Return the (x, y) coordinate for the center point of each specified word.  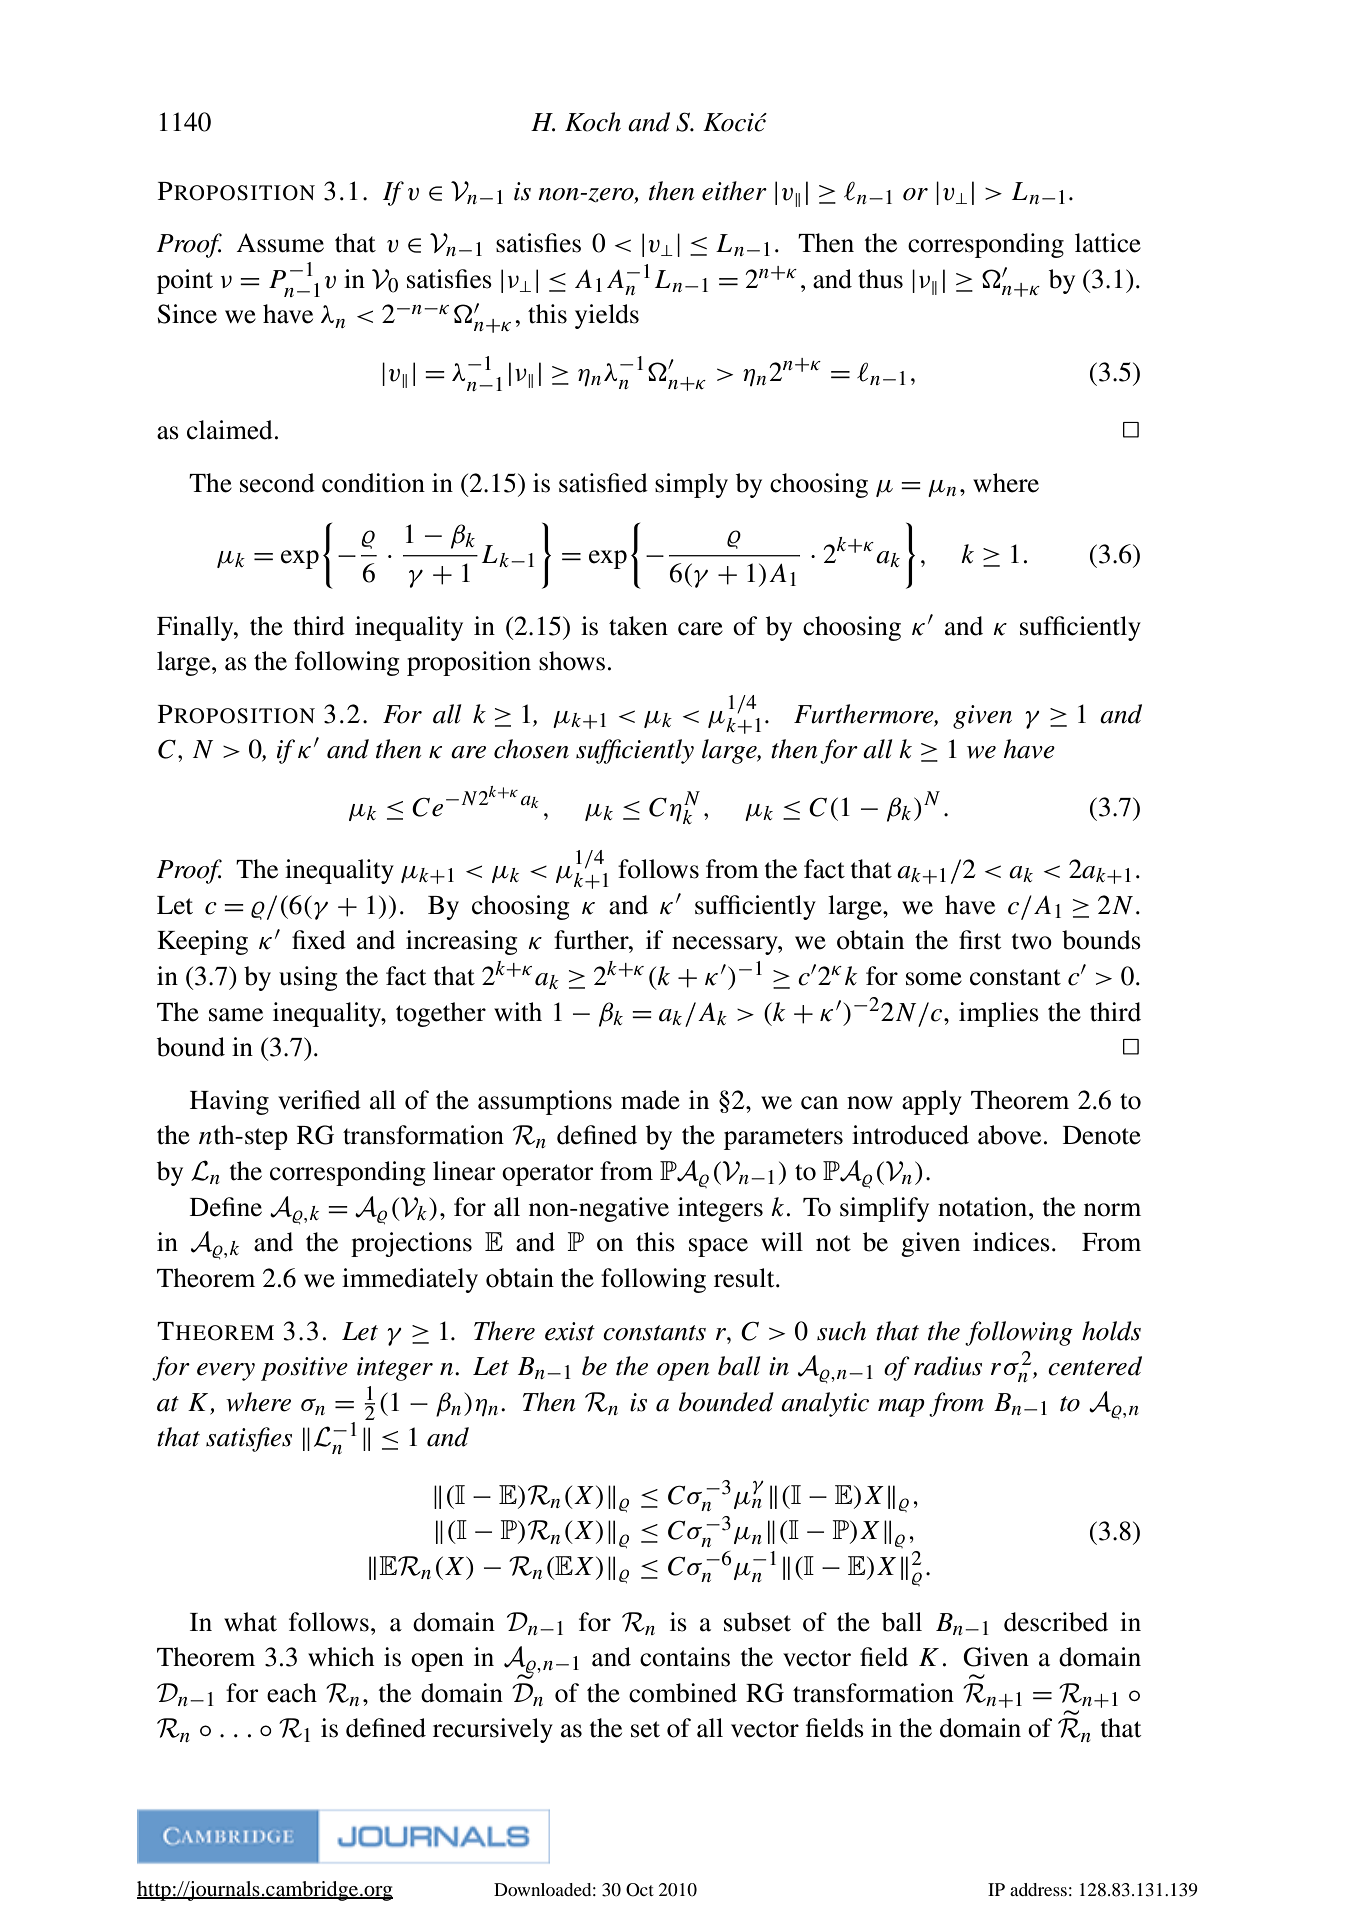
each (292, 1693)
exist (570, 1331)
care (700, 629)
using (308, 978)
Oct (640, 1890)
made (650, 1100)
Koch (593, 122)
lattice (1108, 243)
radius (948, 1366)
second (277, 483)
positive (304, 1369)
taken (638, 626)
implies (999, 1014)
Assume (280, 243)
